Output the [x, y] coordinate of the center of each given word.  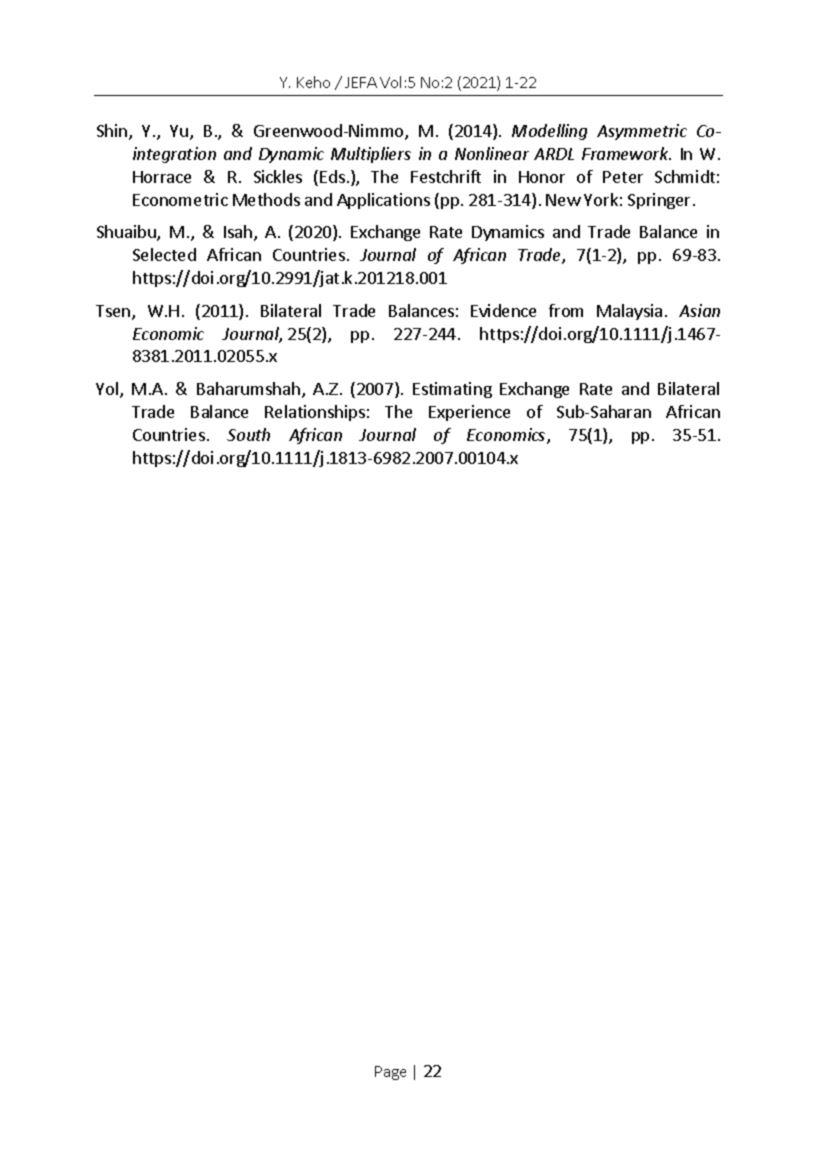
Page [390, 1073]
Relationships [315, 413]
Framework [626, 153]
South [248, 434]
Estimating [452, 390]
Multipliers [371, 155]
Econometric [180, 199]
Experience [469, 413]
